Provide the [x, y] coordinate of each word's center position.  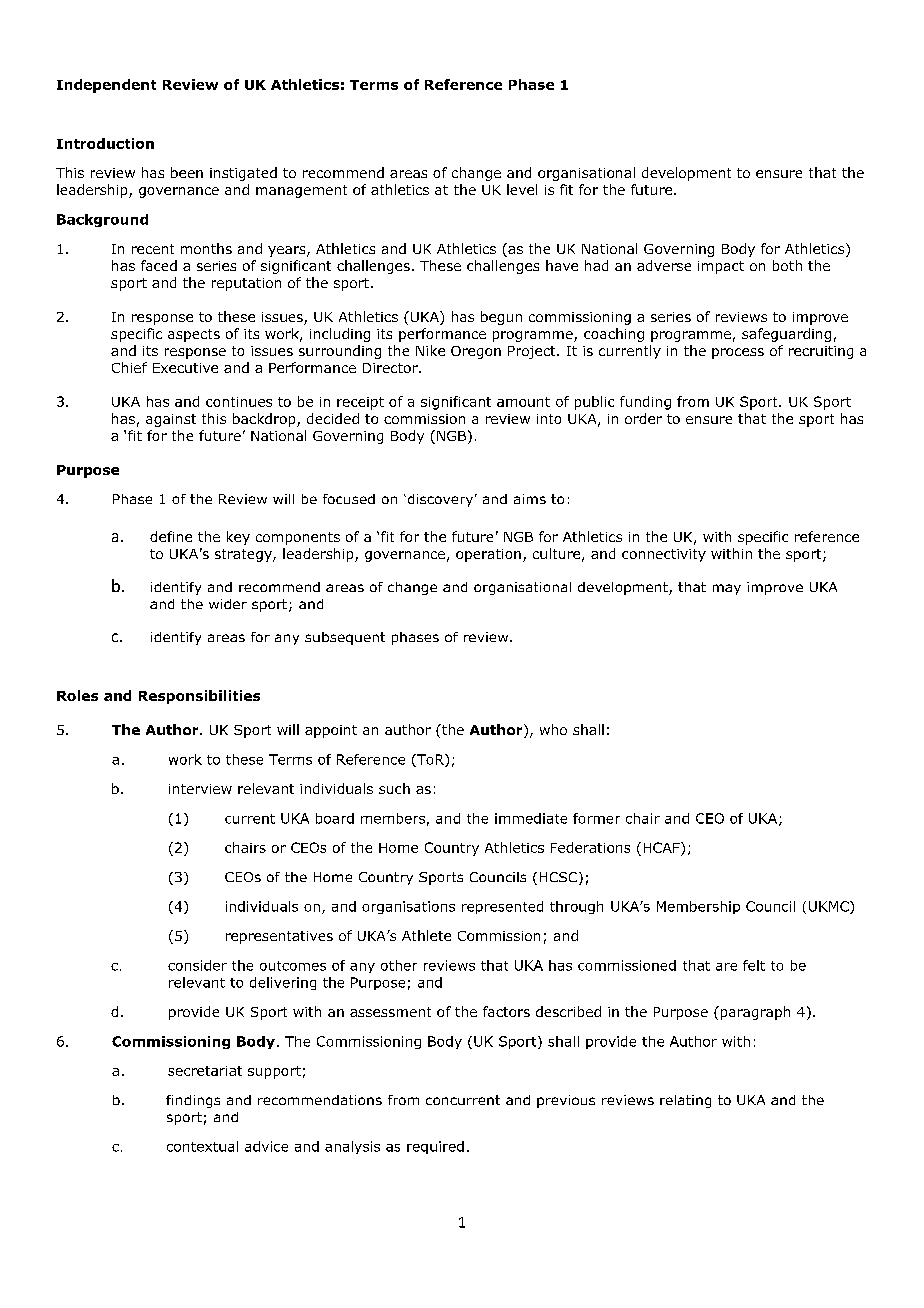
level [522, 189]
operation [488, 555]
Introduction [105, 143]
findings [193, 1101]
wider [228, 604]
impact [721, 267]
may [727, 589]
